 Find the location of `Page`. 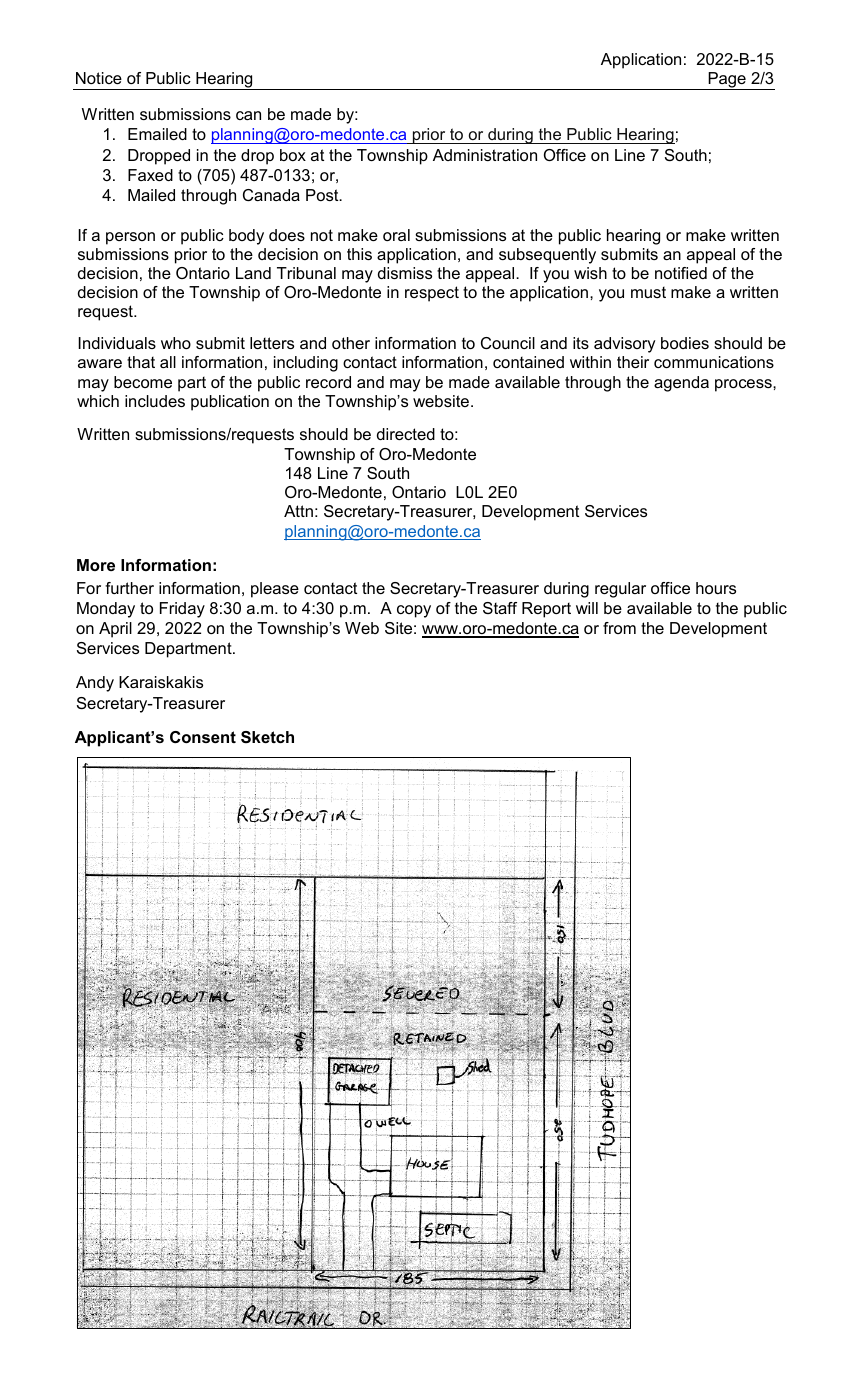

Page is located at coordinates (727, 81).
